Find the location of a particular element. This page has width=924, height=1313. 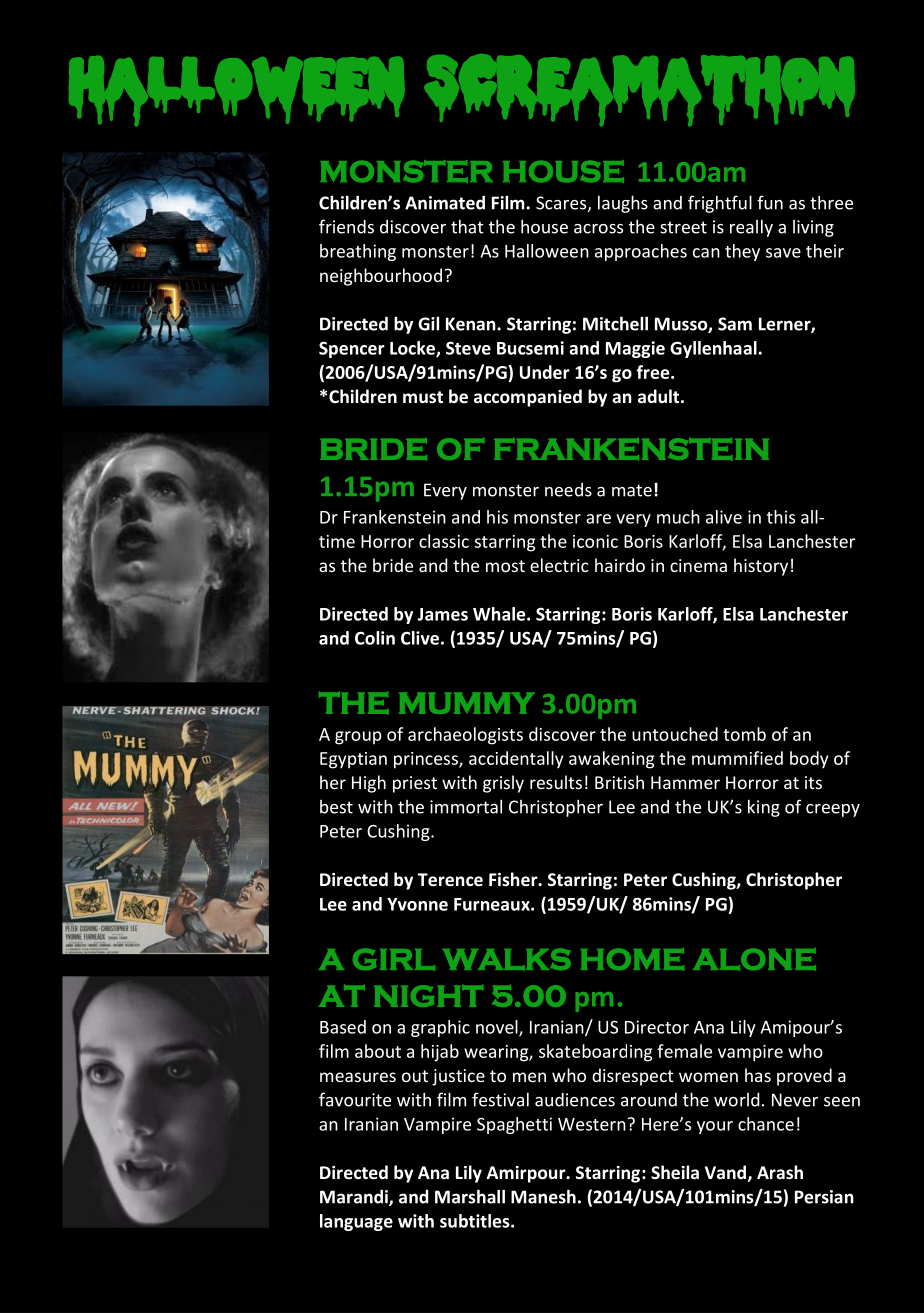

ALONE is located at coordinates (754, 959).
